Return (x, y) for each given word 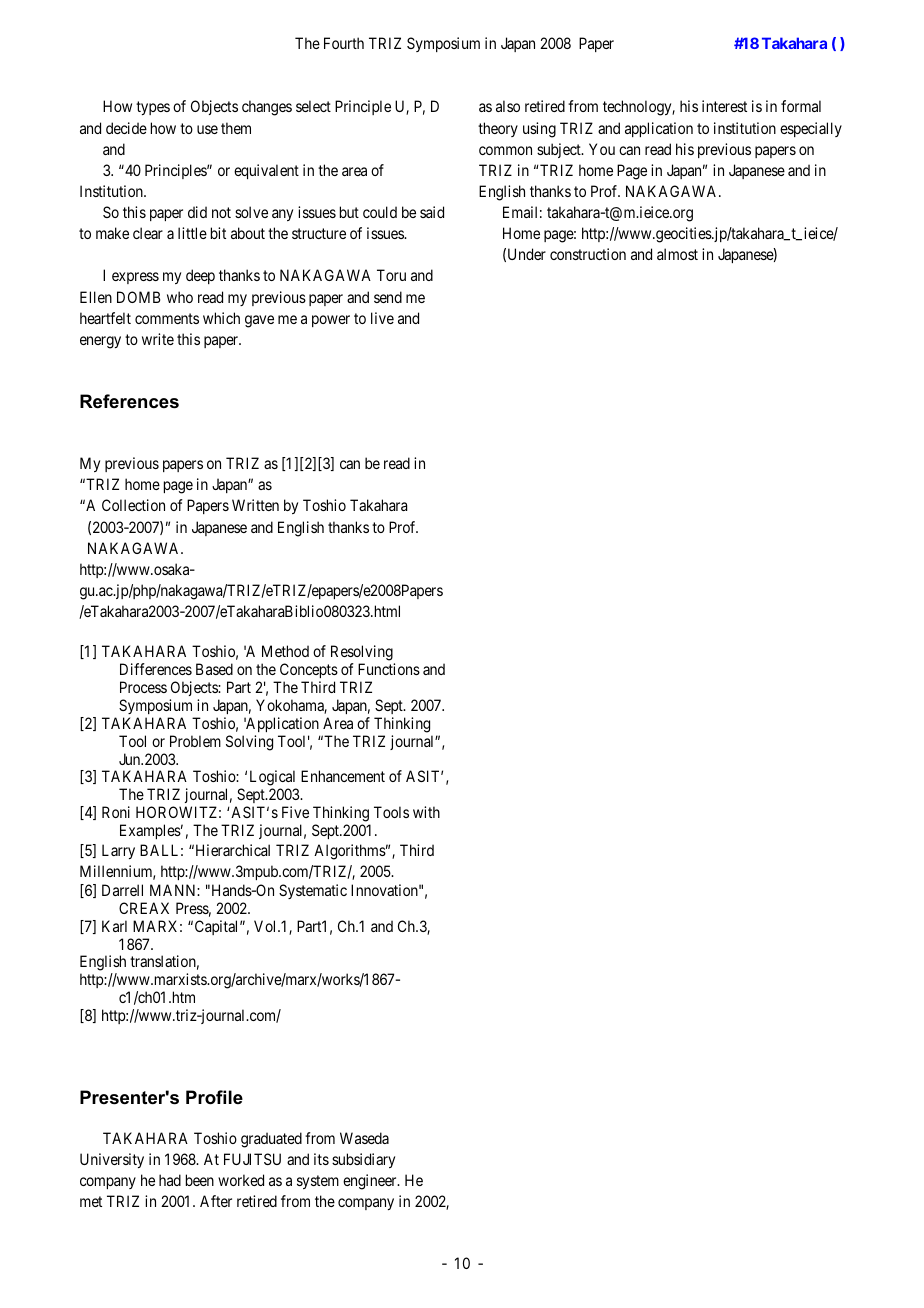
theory (498, 129)
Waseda (364, 1138)
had (170, 1180)
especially (811, 129)
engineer (371, 1182)
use (207, 129)
